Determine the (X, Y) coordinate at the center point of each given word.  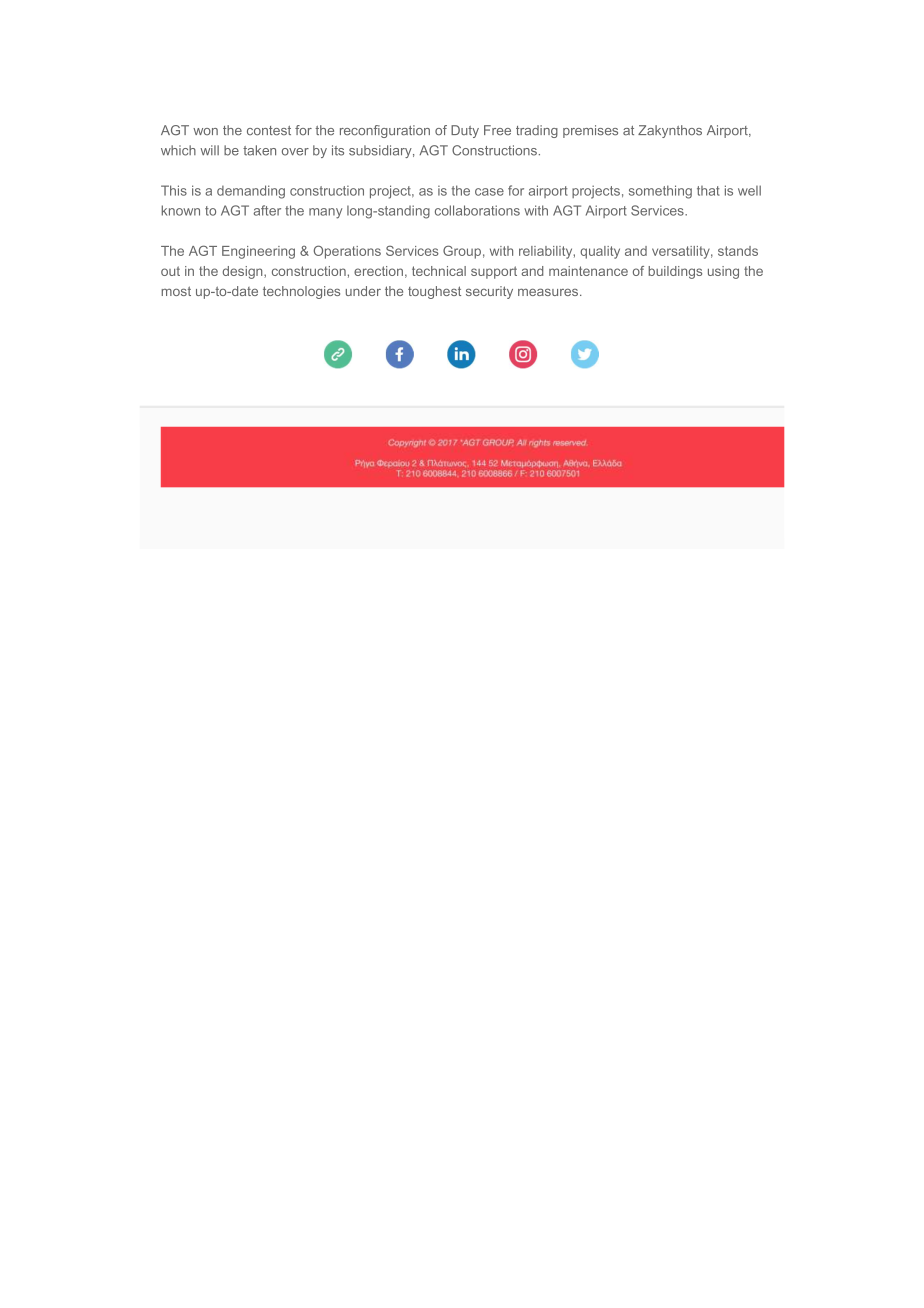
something (660, 192)
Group (462, 252)
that (708, 191)
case (489, 192)
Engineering (258, 252)
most (176, 291)
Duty (465, 131)
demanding (251, 192)
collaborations (477, 210)
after (267, 210)
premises (590, 131)
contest (269, 131)
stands (738, 251)
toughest (434, 292)
